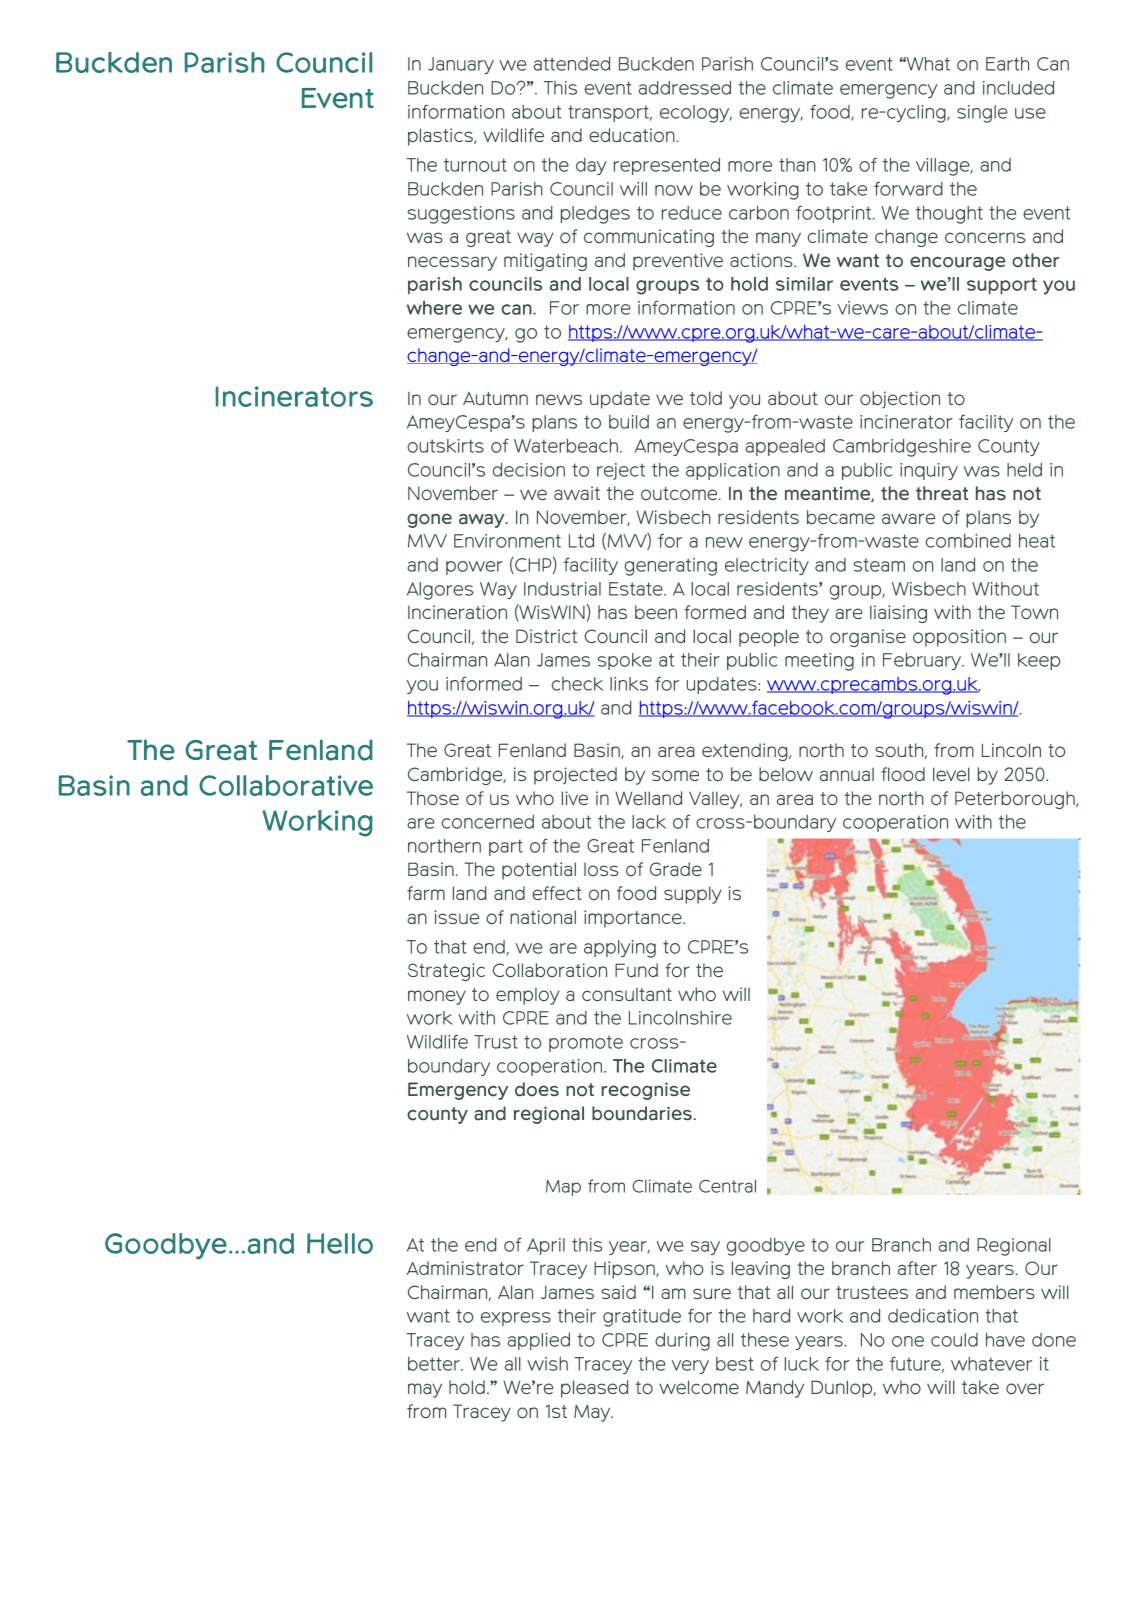 The width and height of the document is (1134, 1603). What do you see at coordinates (685, 88) in the document?
I see `addressed` at bounding box center [685, 88].
